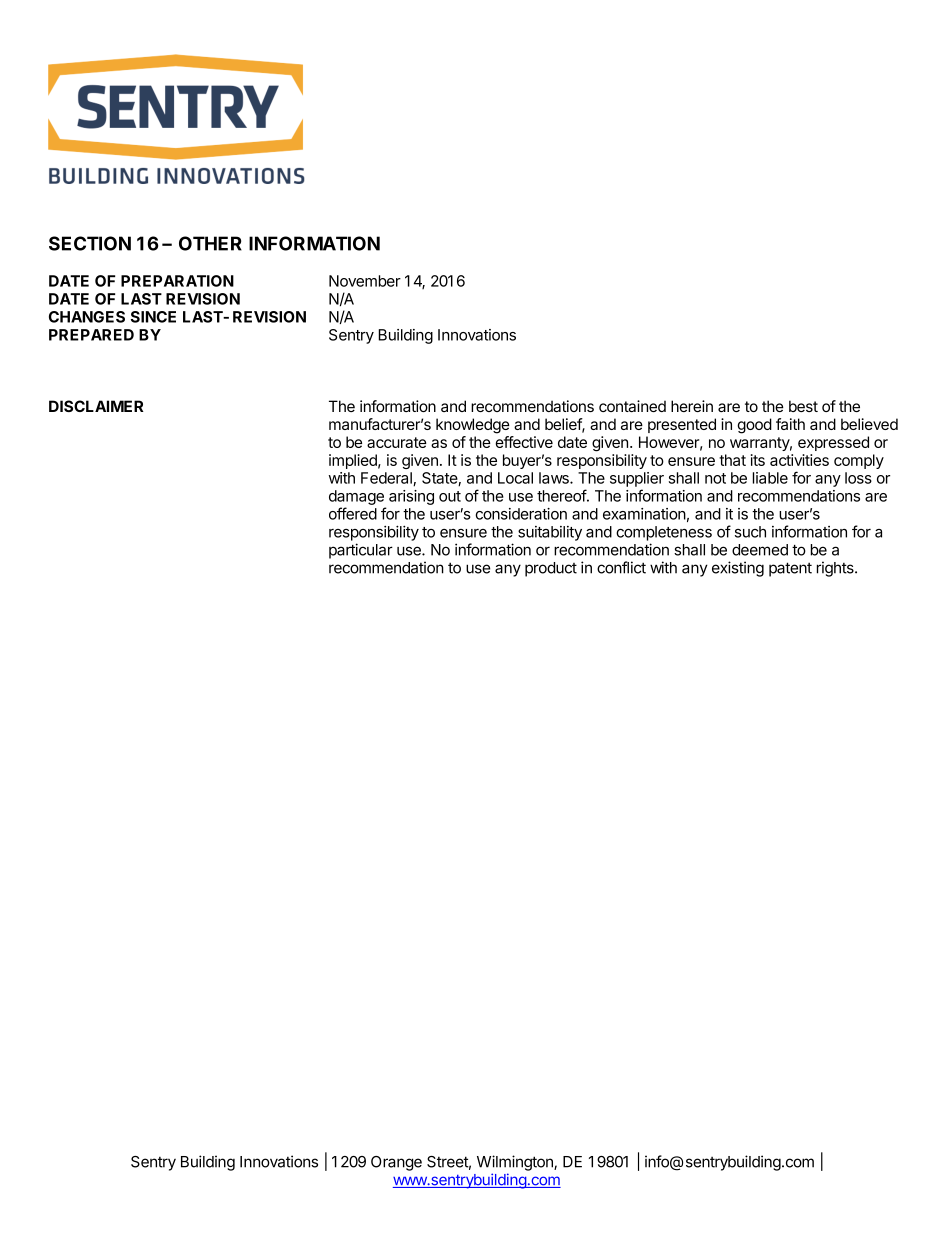 The width and height of the document is (952, 1233). I want to click on November, so click(365, 281).
